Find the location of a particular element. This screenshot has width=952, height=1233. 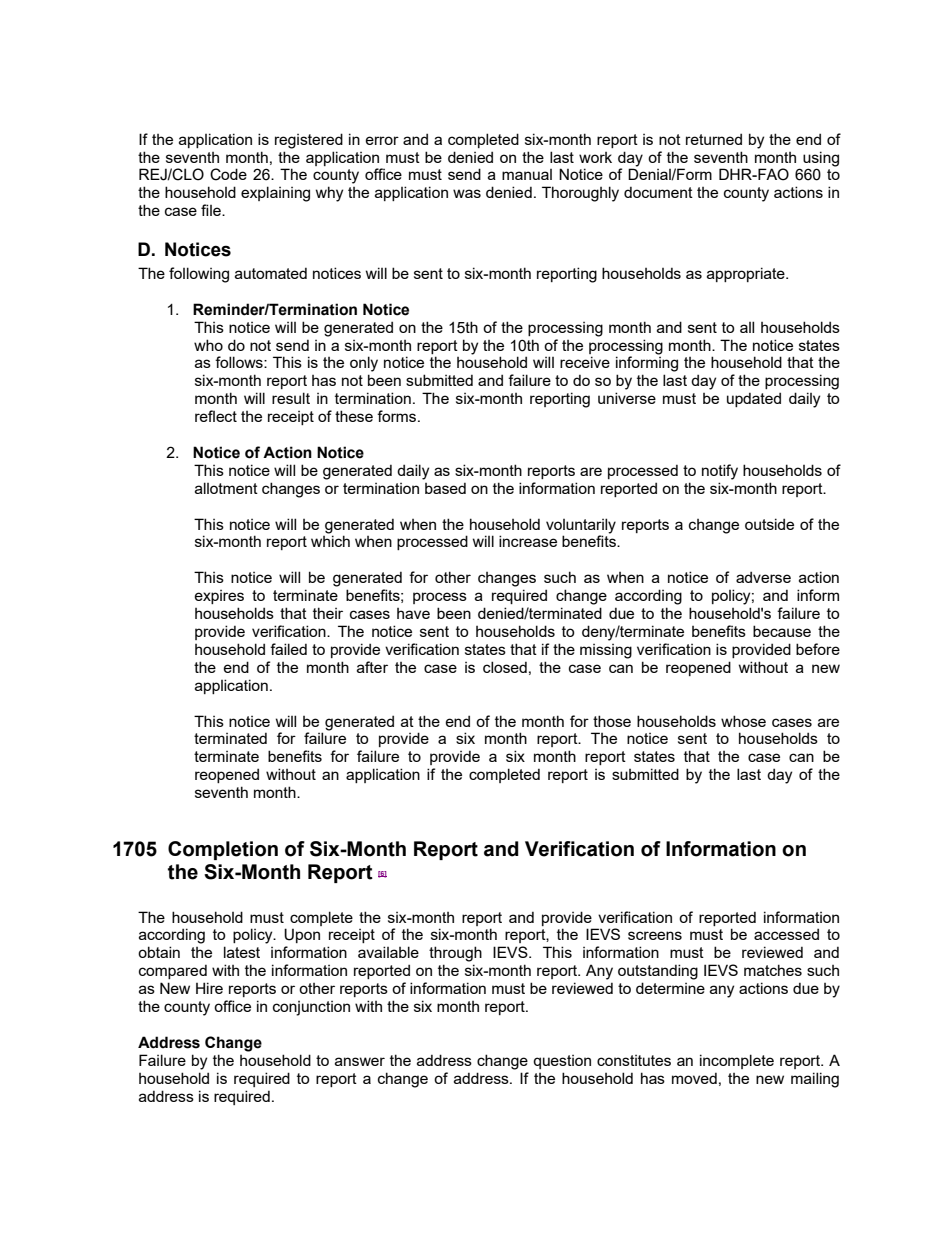

have is located at coordinates (413, 613).
